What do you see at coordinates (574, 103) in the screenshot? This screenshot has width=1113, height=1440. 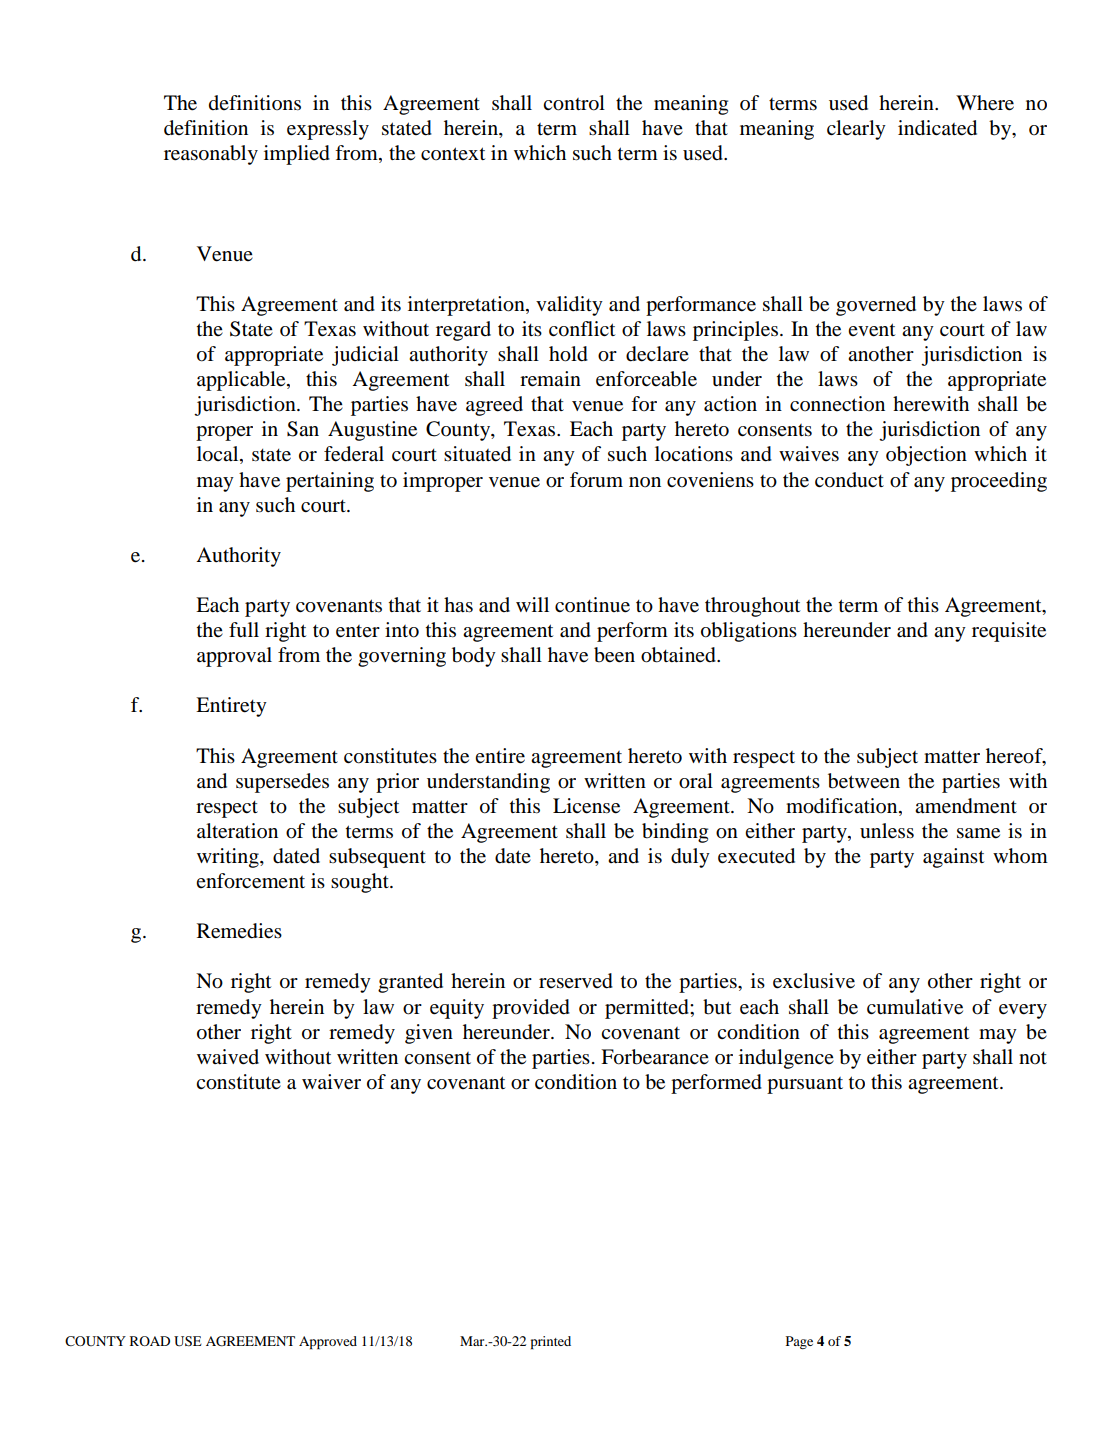 I see `control` at bounding box center [574, 103].
